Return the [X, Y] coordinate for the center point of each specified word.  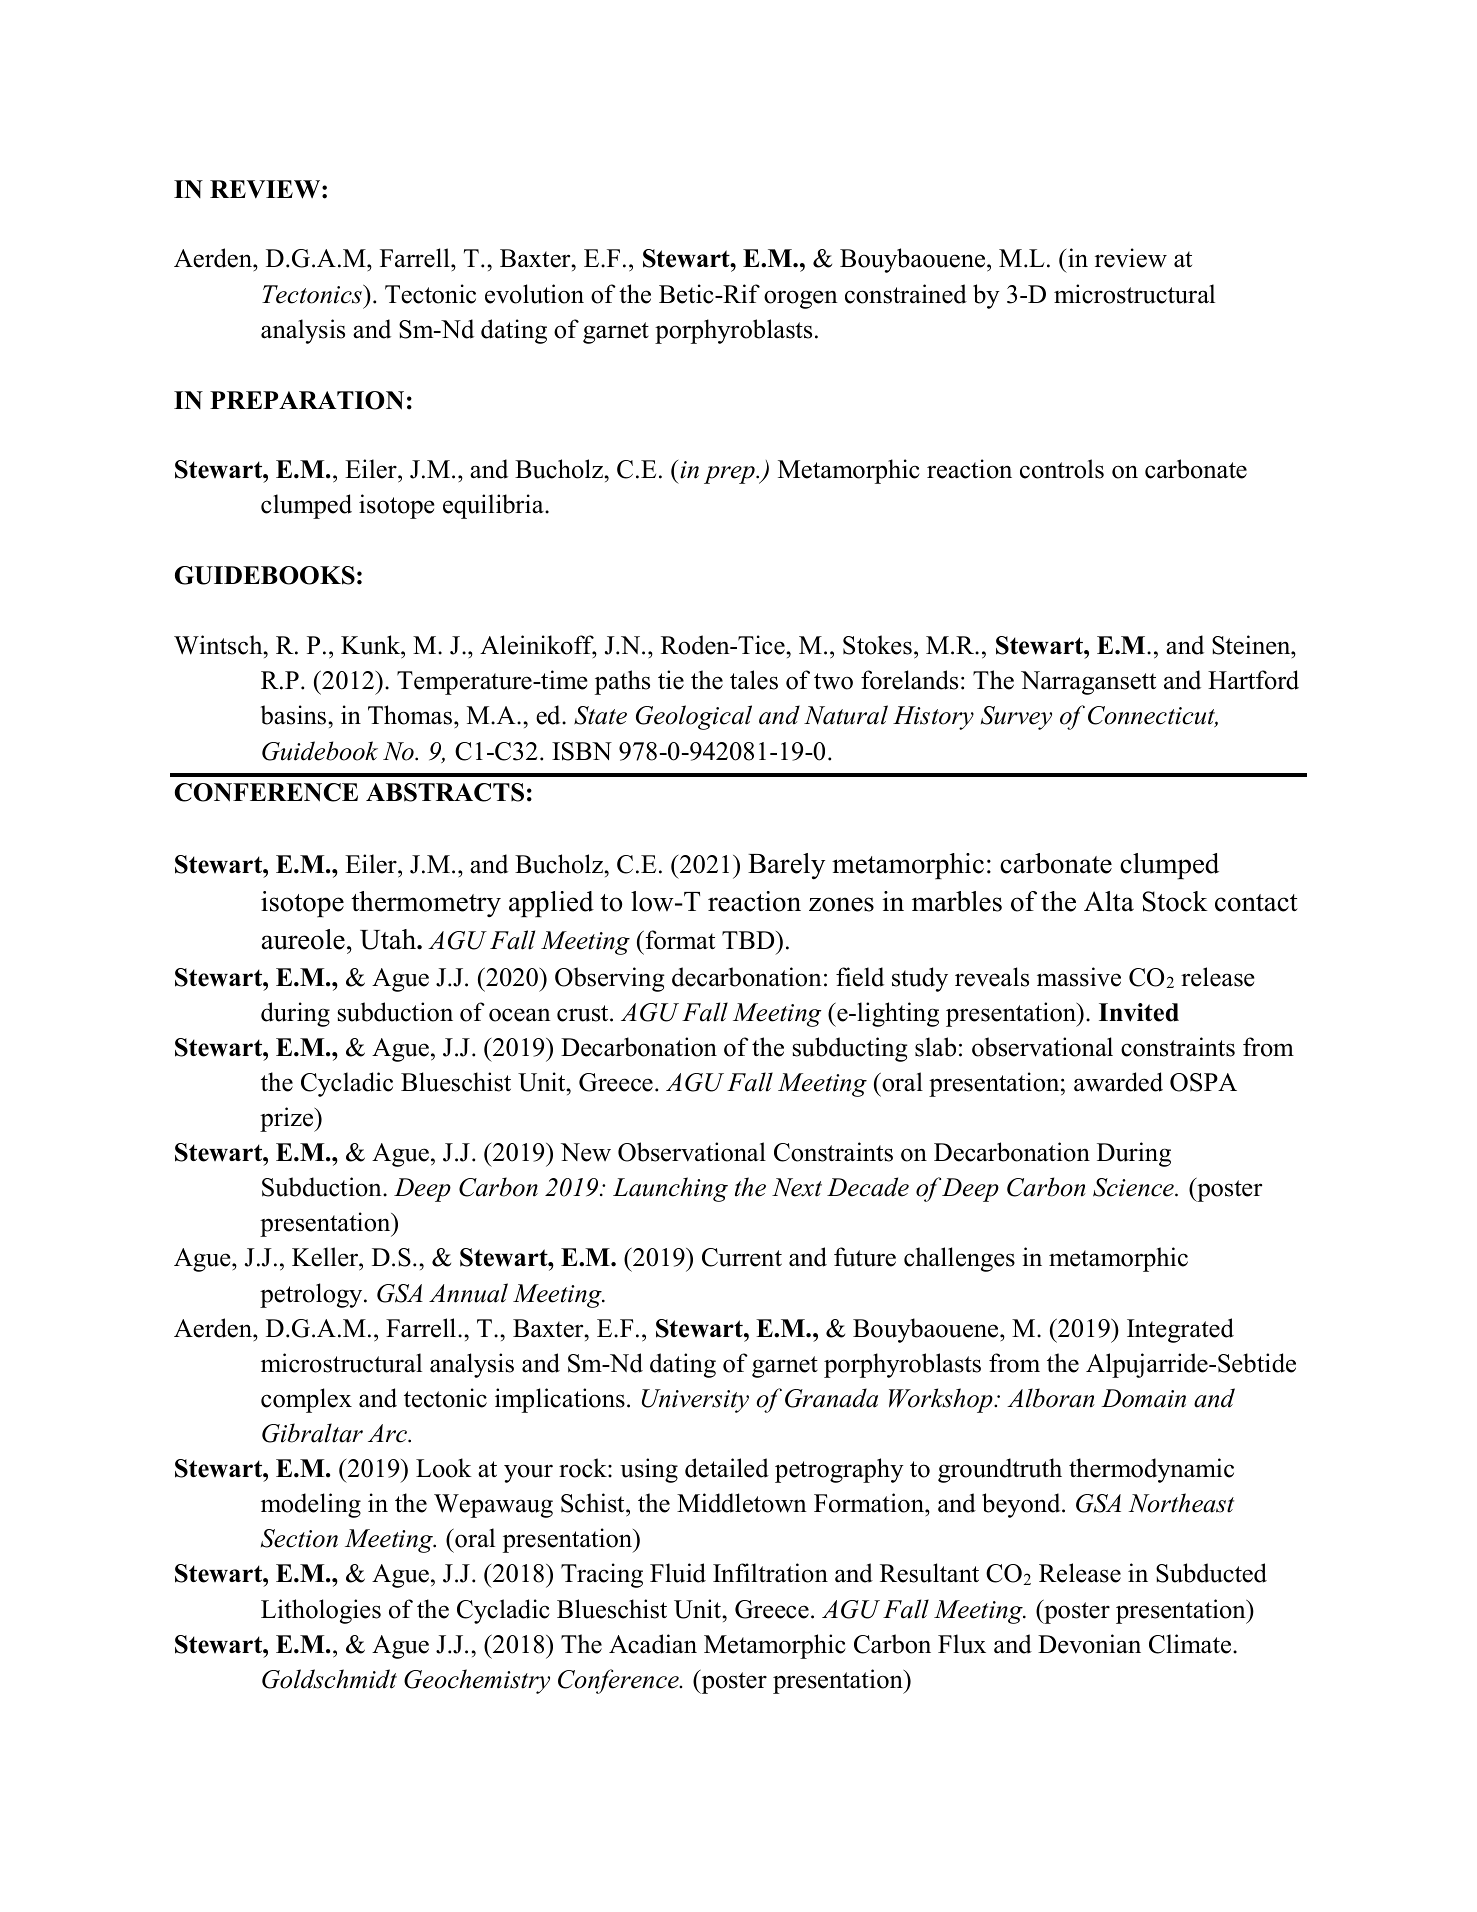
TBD [749, 940]
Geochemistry [477, 1681]
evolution [534, 294]
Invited [1139, 1012]
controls [1062, 469]
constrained [906, 294]
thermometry [426, 904]
